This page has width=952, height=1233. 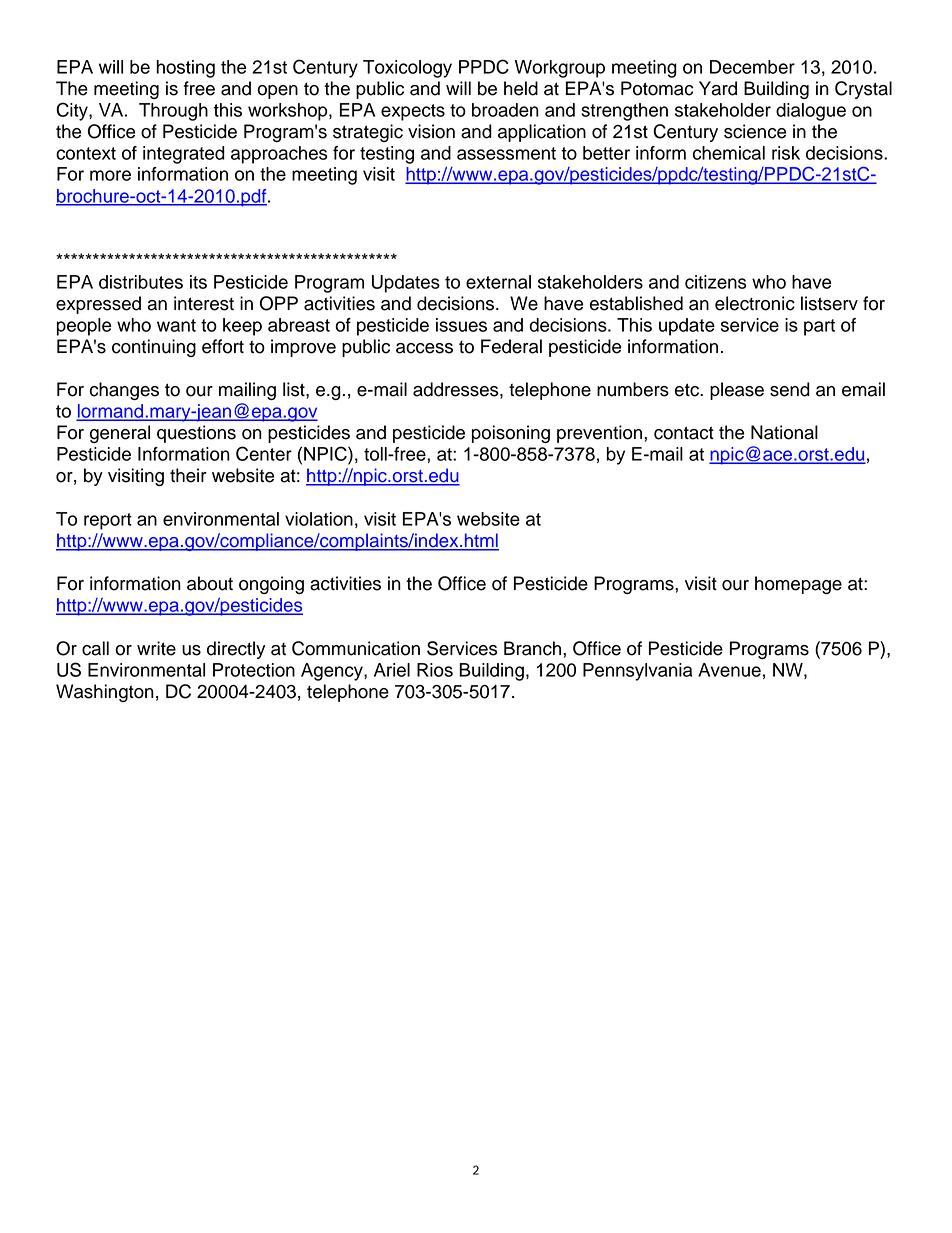 I want to click on Rios, so click(x=435, y=670).
